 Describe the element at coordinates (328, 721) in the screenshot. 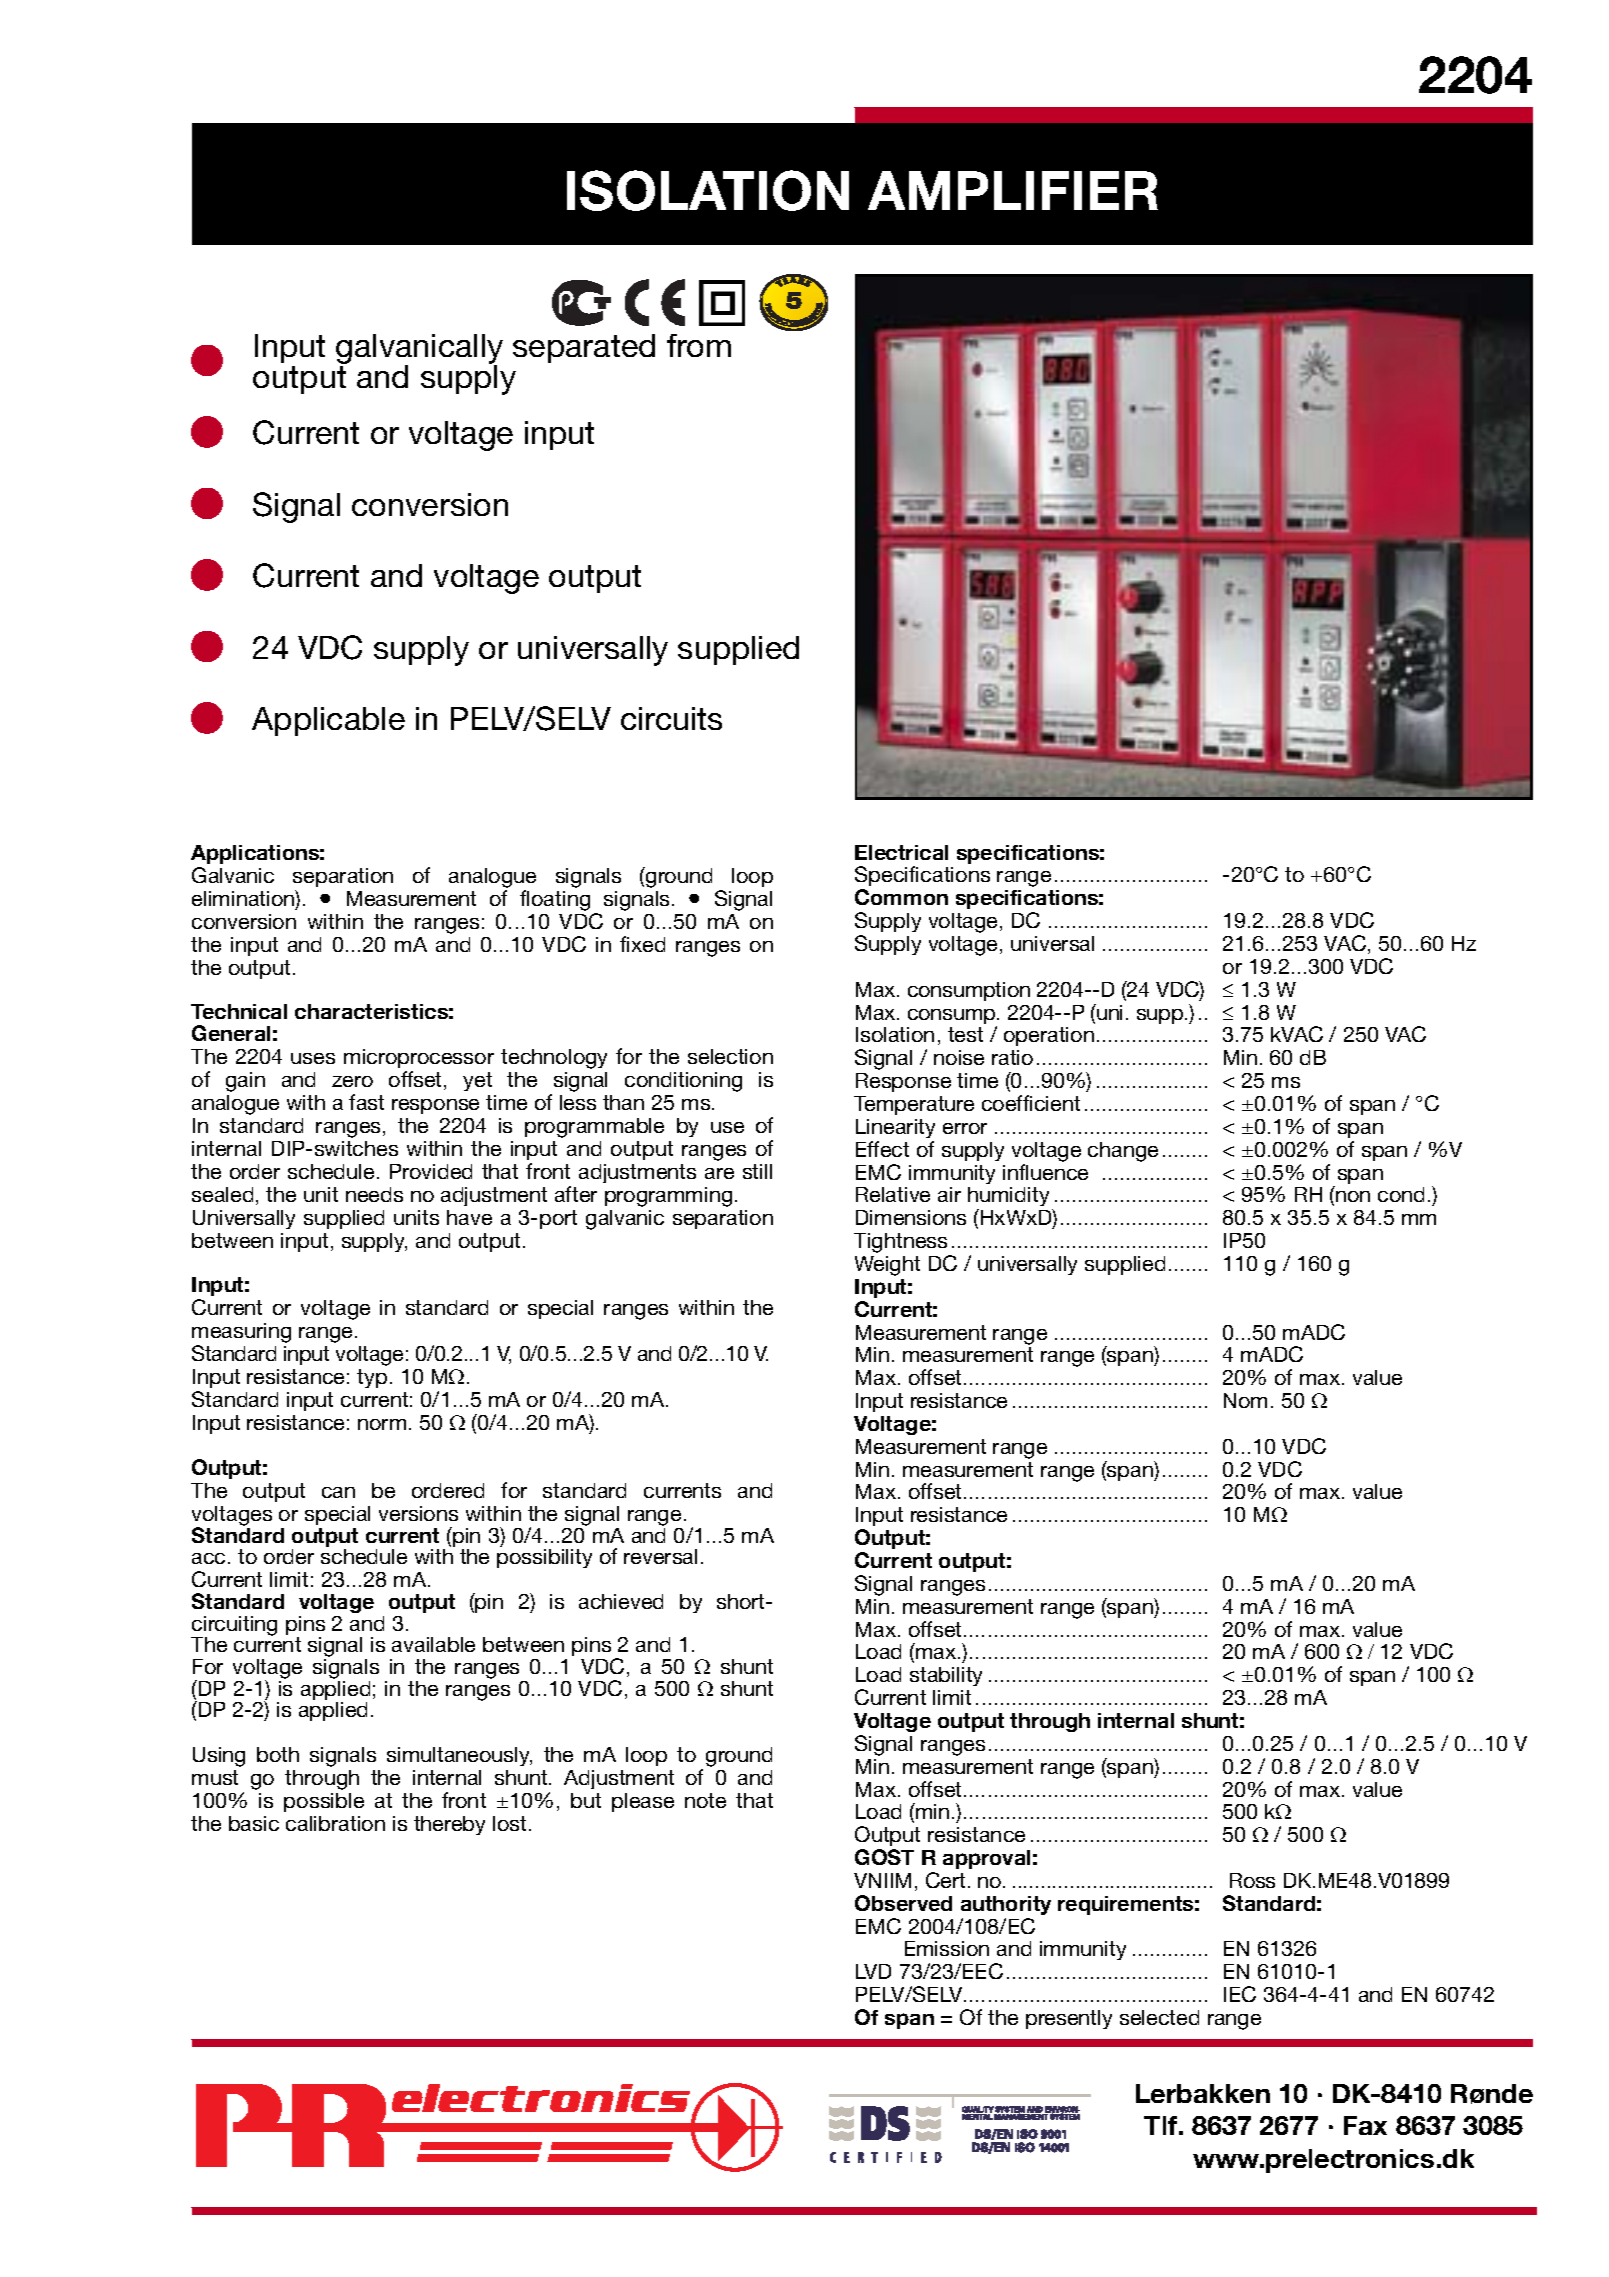

I see `Applicable` at that location.
